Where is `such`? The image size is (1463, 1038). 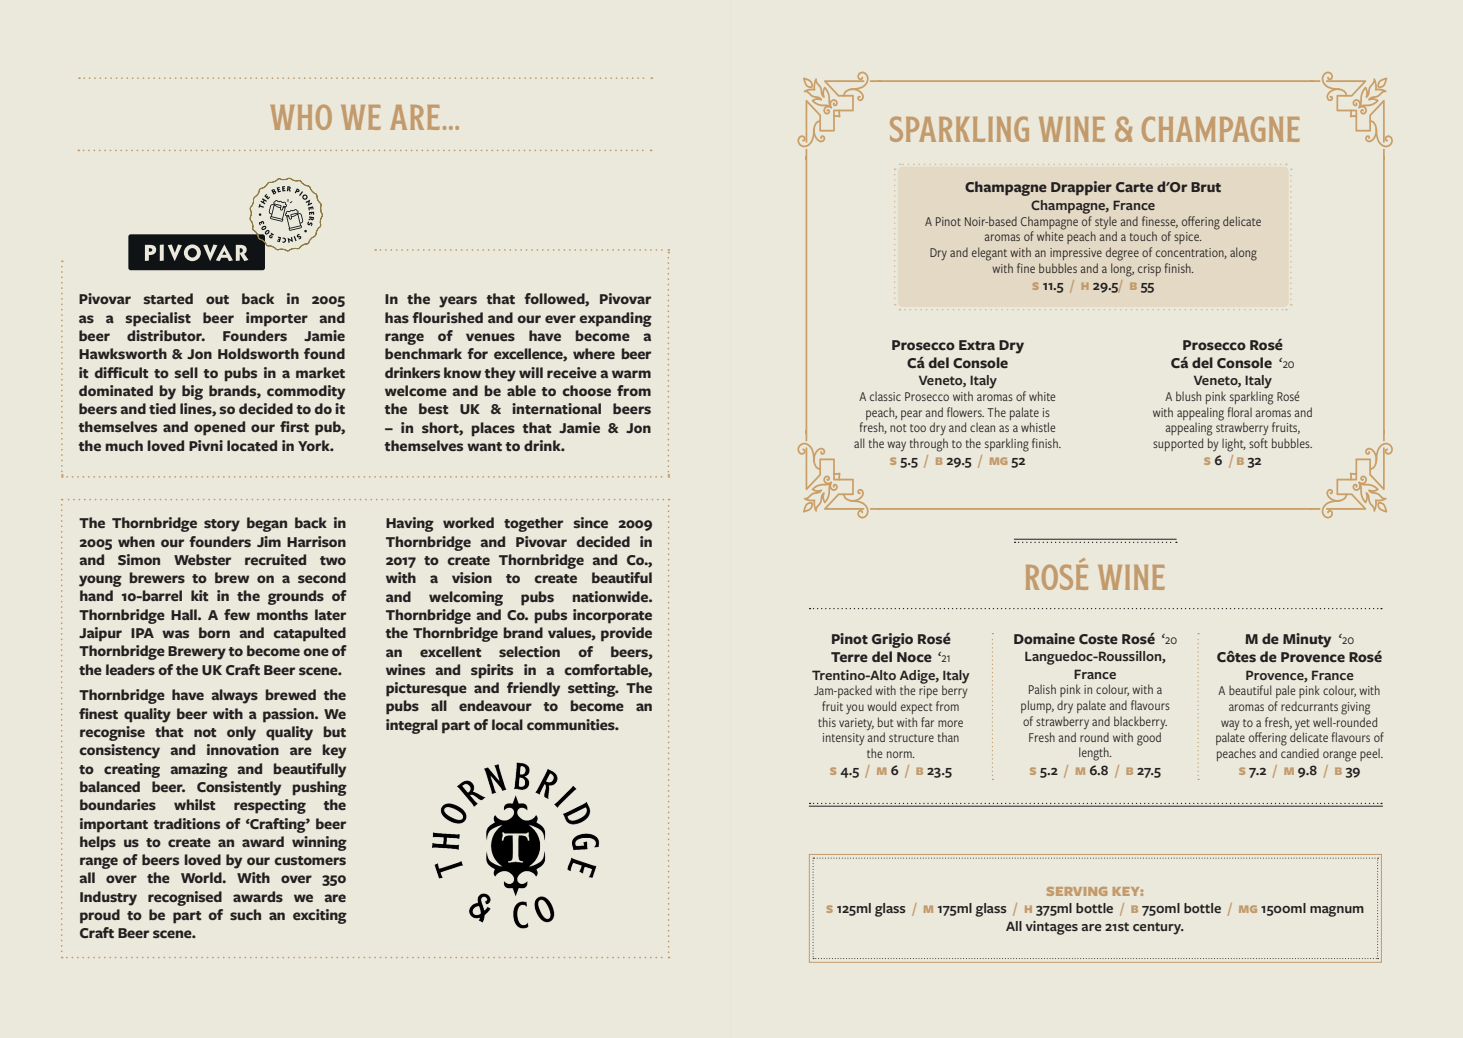
such is located at coordinates (245, 914).
